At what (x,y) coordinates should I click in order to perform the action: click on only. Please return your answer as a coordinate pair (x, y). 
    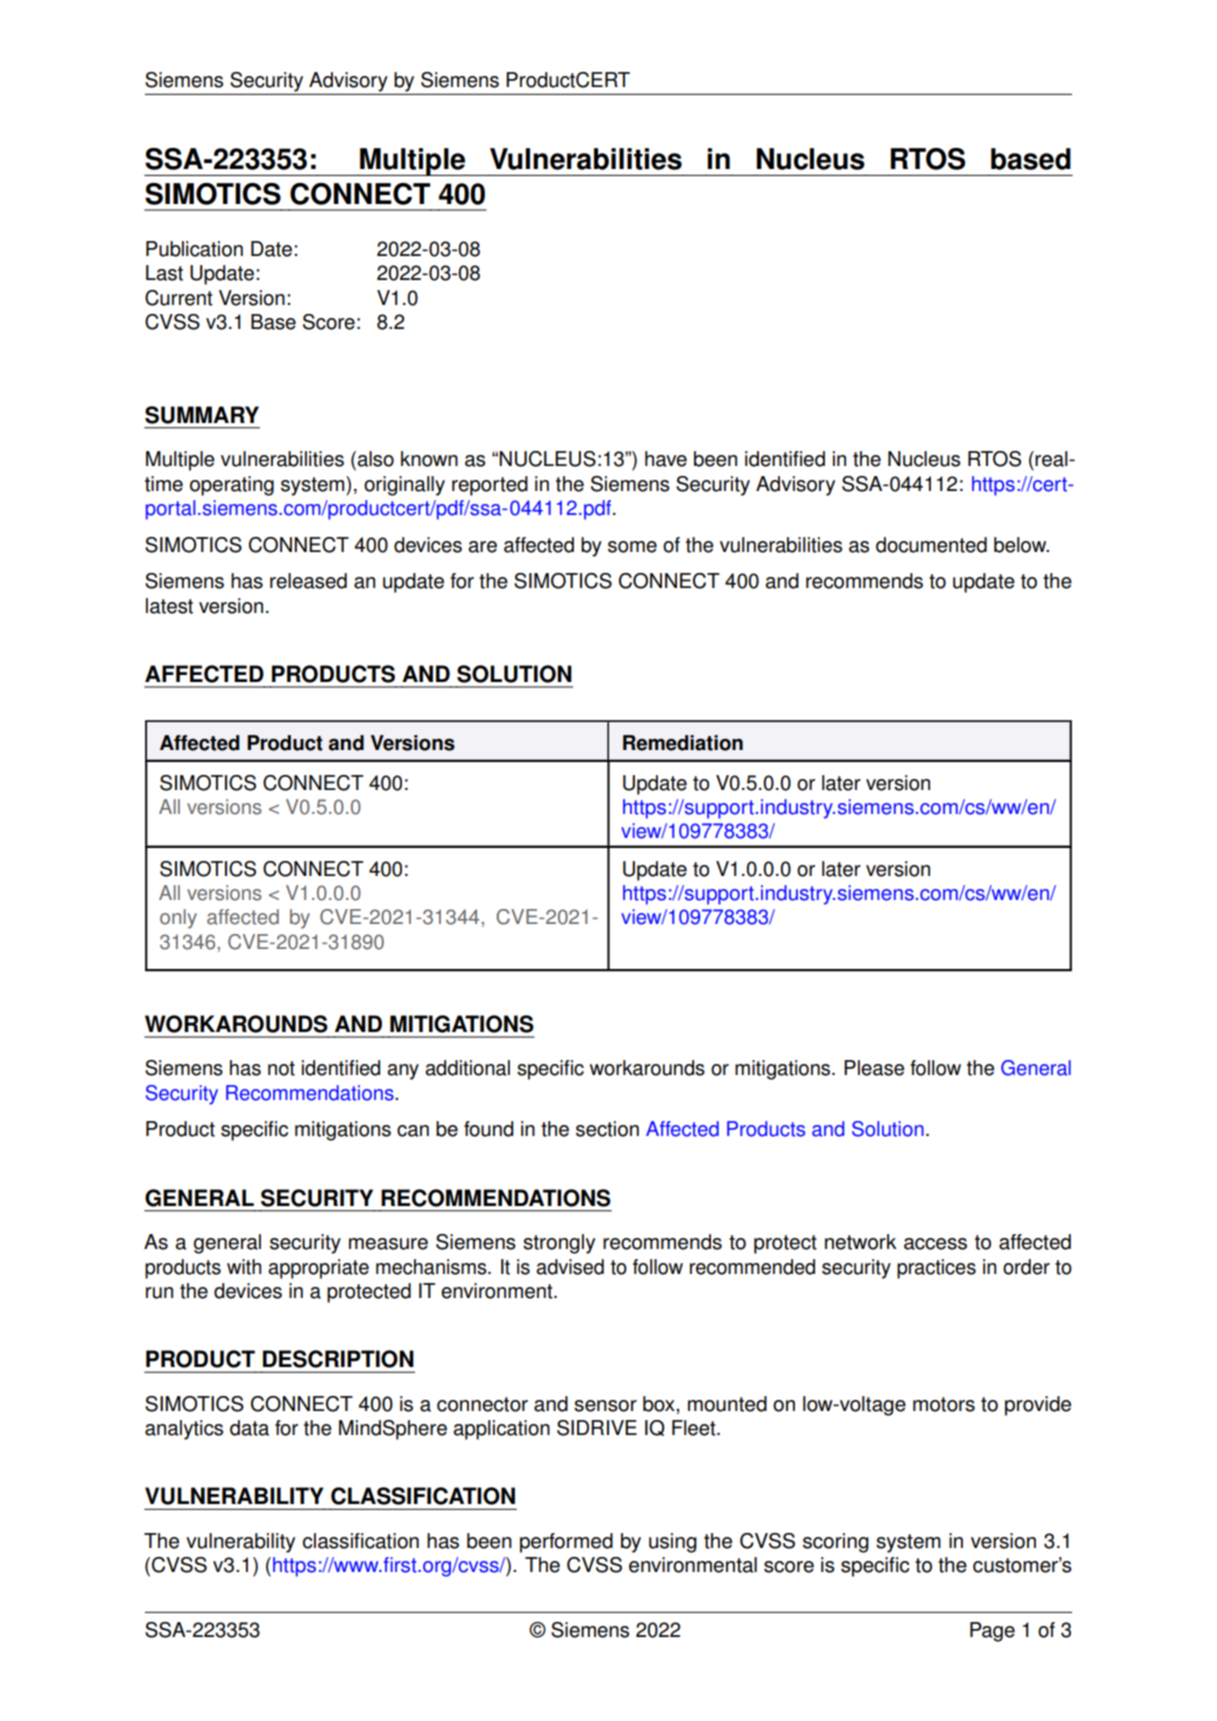
    Looking at the image, I should click on (178, 919).
